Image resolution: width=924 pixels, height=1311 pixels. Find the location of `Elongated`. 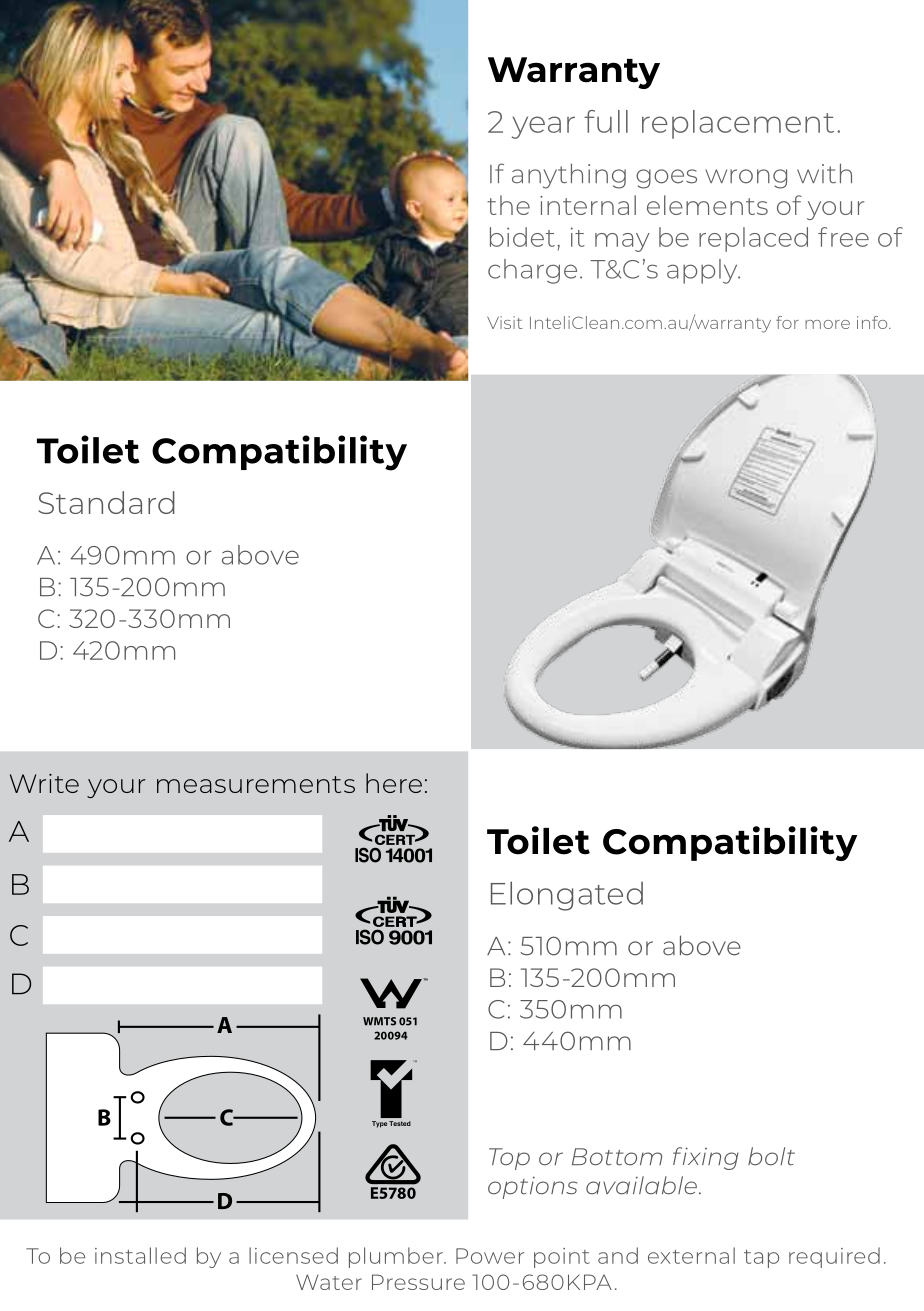

Elongated is located at coordinates (567, 896).
